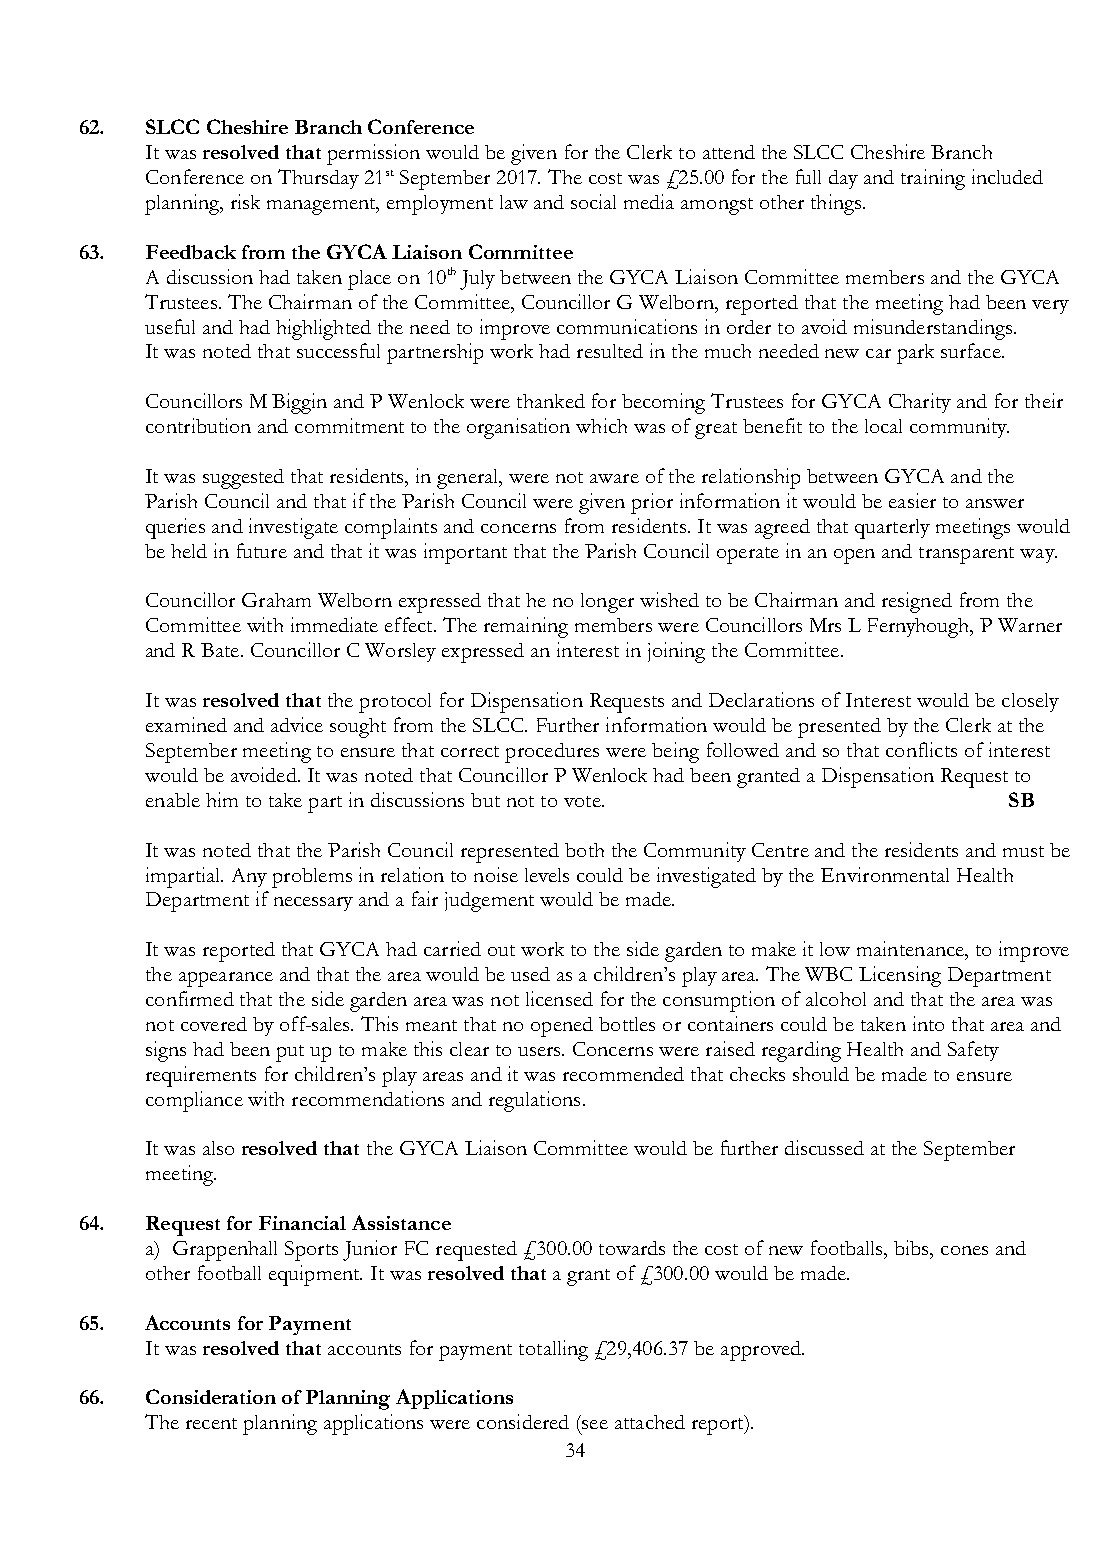 The width and height of the page is (1098, 1553). I want to click on approved, so click(762, 1351).
